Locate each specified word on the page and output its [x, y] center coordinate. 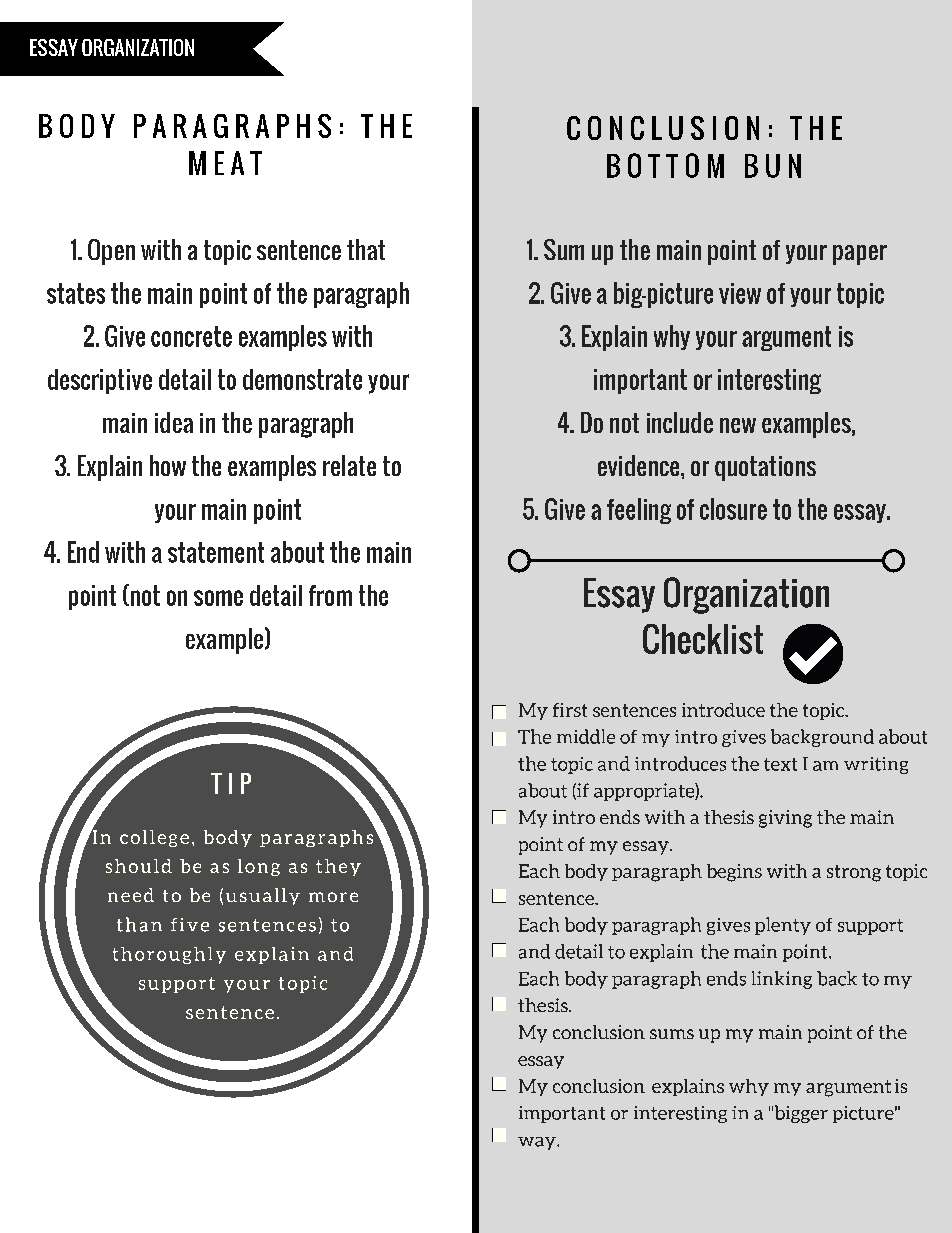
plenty [783, 926]
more [333, 897]
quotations [765, 468]
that [366, 249]
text [780, 764]
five [190, 925]
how [168, 465]
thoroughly [169, 955]
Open [111, 252]
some [218, 598]
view [740, 293]
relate [349, 465]
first [570, 710]
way [538, 1143]
